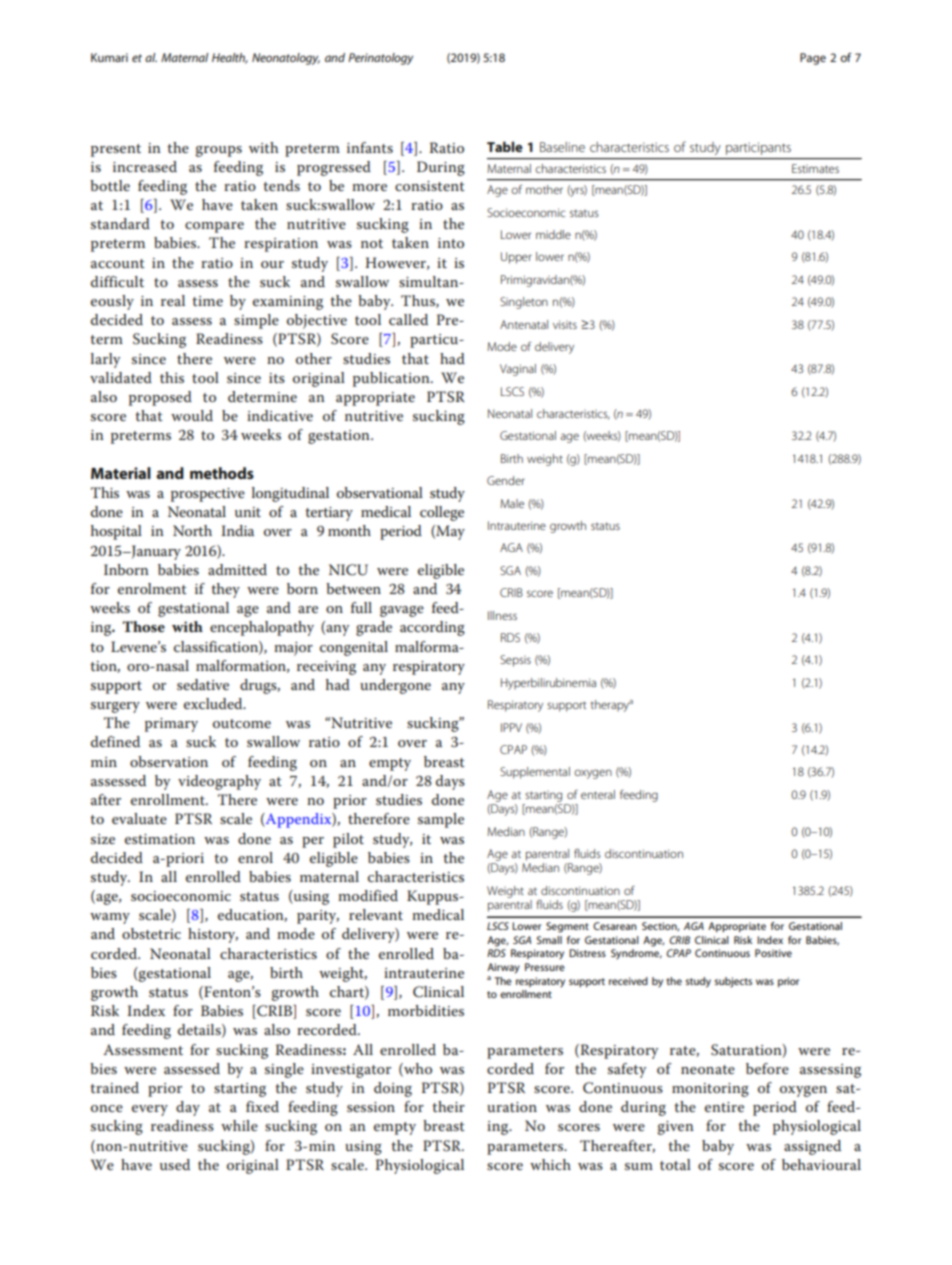  Describe the element at coordinates (724, 1107) in the screenshot. I see `entire` at that location.
